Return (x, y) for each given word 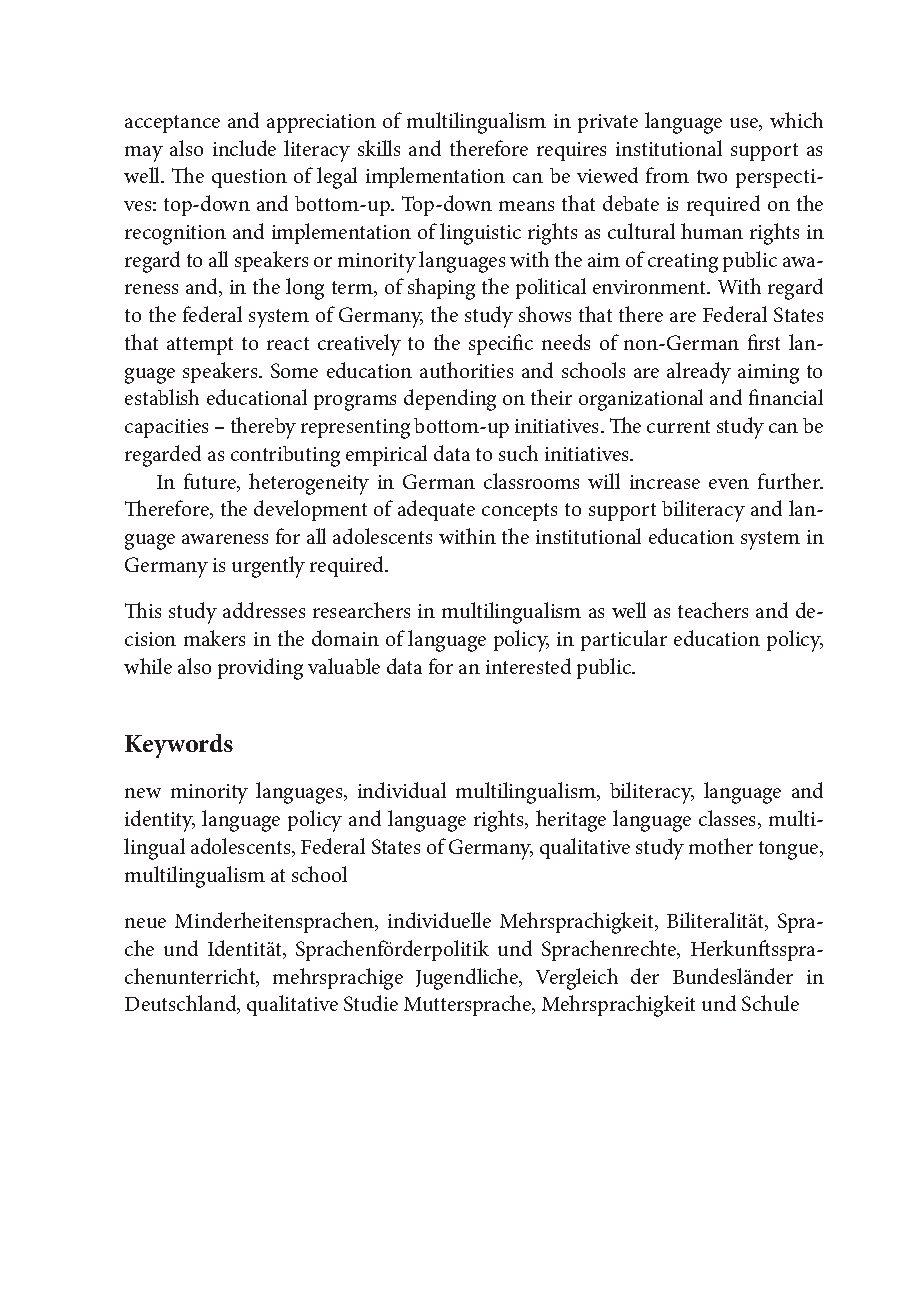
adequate (436, 510)
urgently (268, 567)
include (244, 148)
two (712, 176)
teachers (713, 610)
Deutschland (182, 1004)
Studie (371, 1003)
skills (379, 148)
